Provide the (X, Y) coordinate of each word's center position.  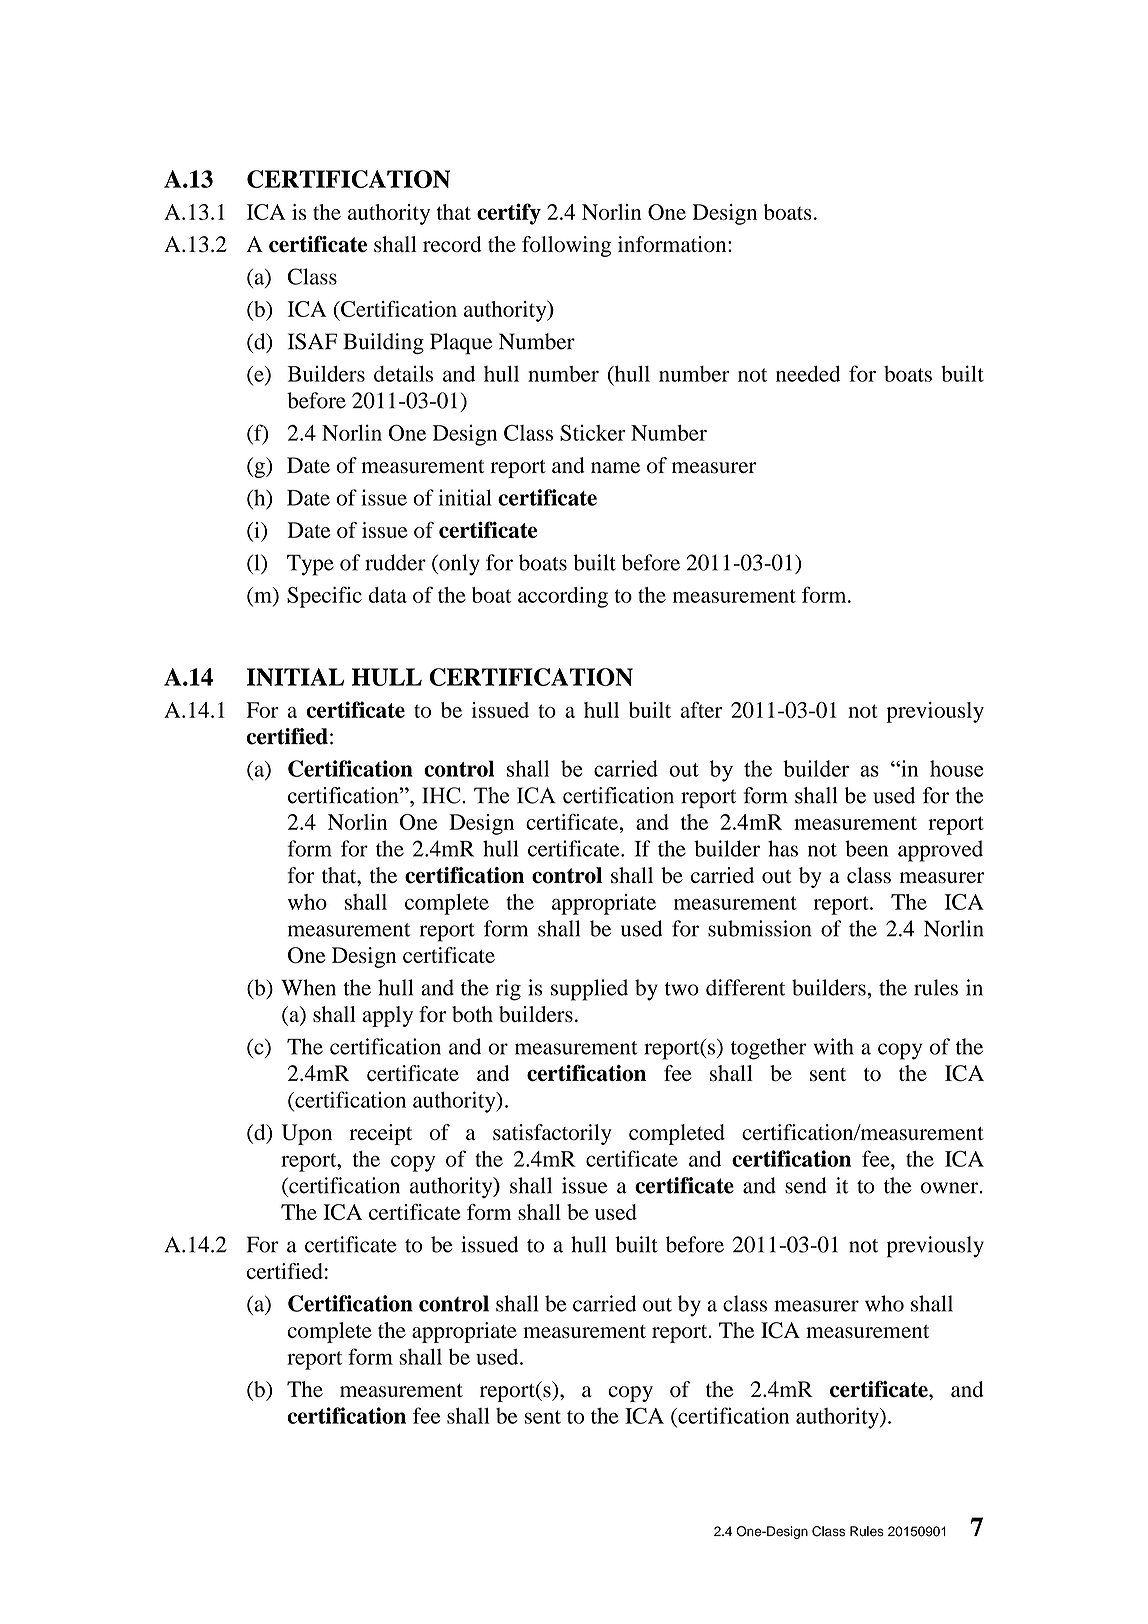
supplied (589, 990)
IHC (441, 795)
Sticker (593, 432)
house (956, 768)
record (452, 244)
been (866, 848)
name (615, 467)
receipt (381, 1134)
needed (808, 374)
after (701, 709)
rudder (395, 562)
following (566, 246)
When (308, 987)
